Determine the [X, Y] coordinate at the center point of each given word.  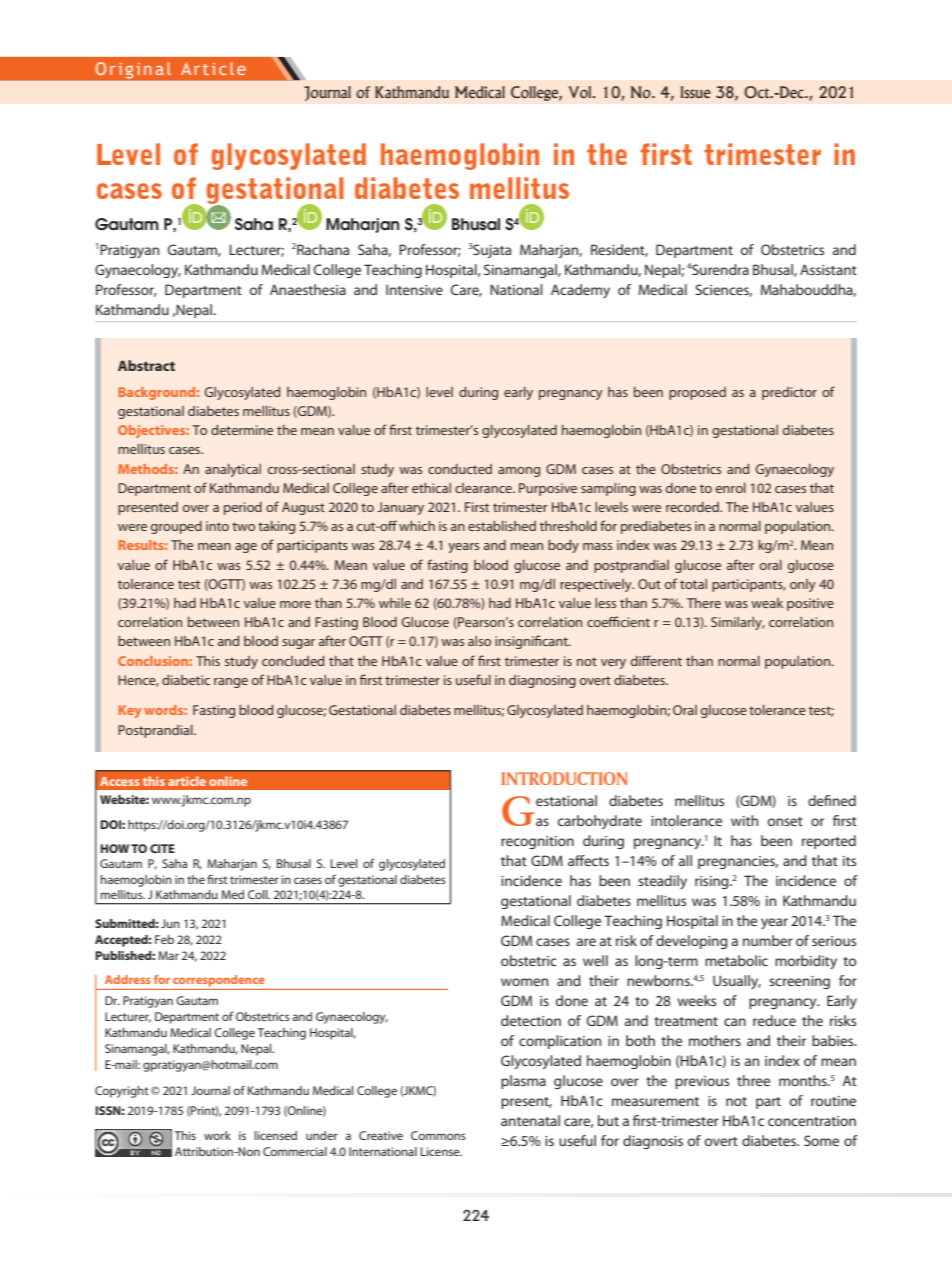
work [217, 1135]
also [479, 641]
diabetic [186, 680]
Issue [696, 92]
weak [767, 603]
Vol [581, 92]
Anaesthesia [308, 289]
